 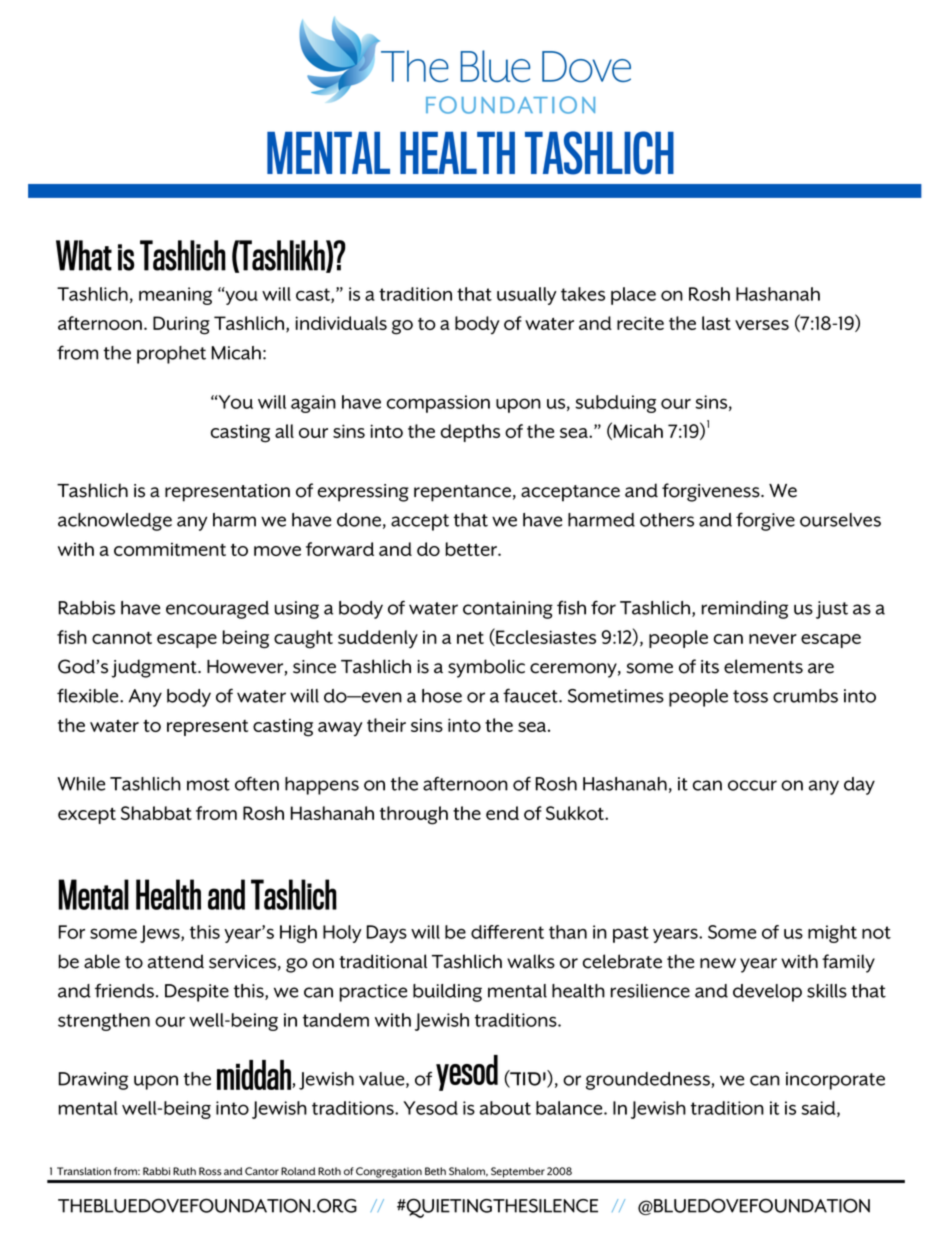 I want to click on hose, so click(x=442, y=696).
